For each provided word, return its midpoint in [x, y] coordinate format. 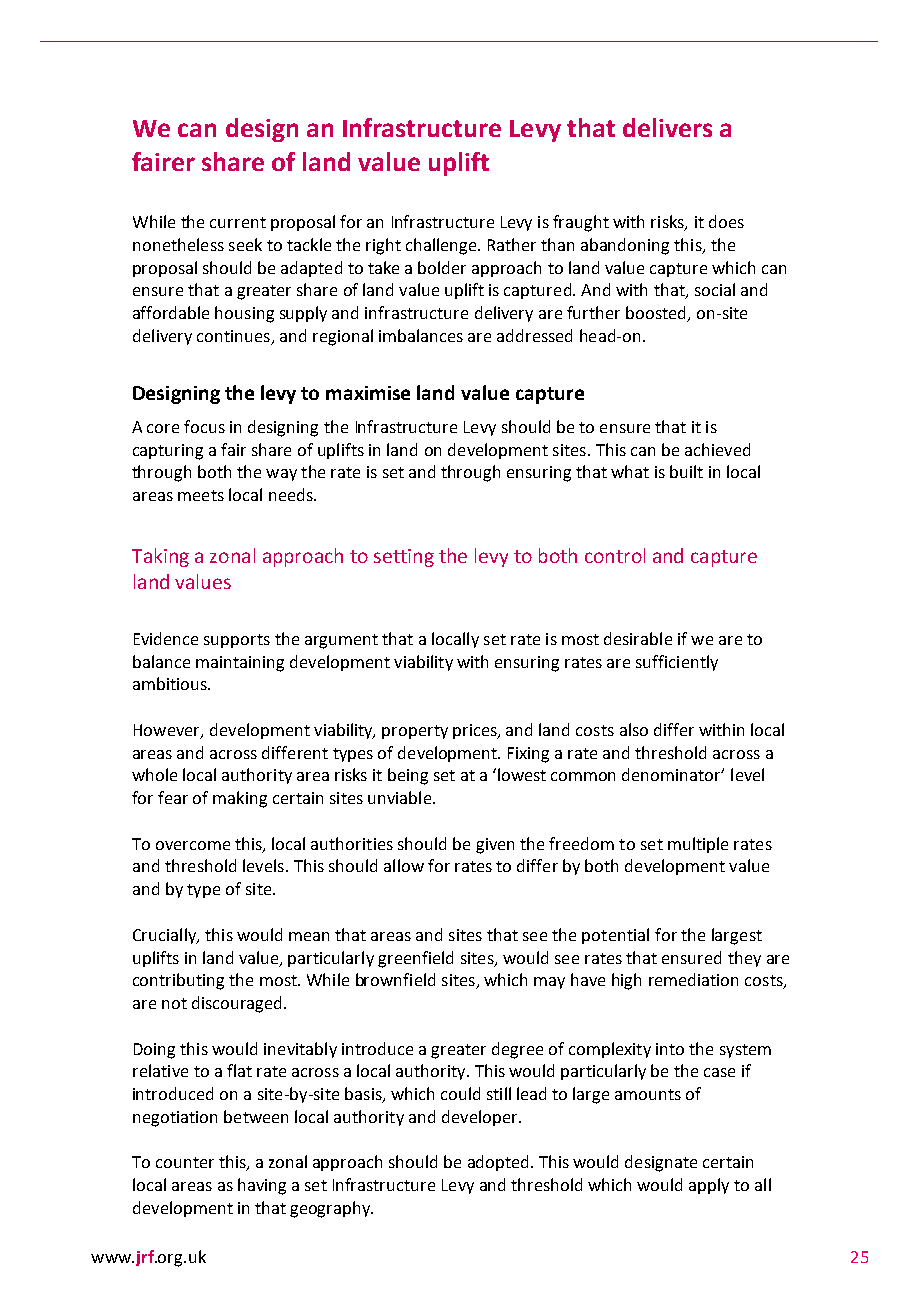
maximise [368, 393]
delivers [667, 127]
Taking [160, 557]
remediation [693, 979]
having [262, 1186]
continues [234, 337]
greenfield [415, 959]
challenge [443, 246]
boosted [657, 314]
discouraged [236, 1004]
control [615, 555]
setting [404, 558]
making [240, 799]
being [408, 776]
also [634, 729]
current [238, 222]
